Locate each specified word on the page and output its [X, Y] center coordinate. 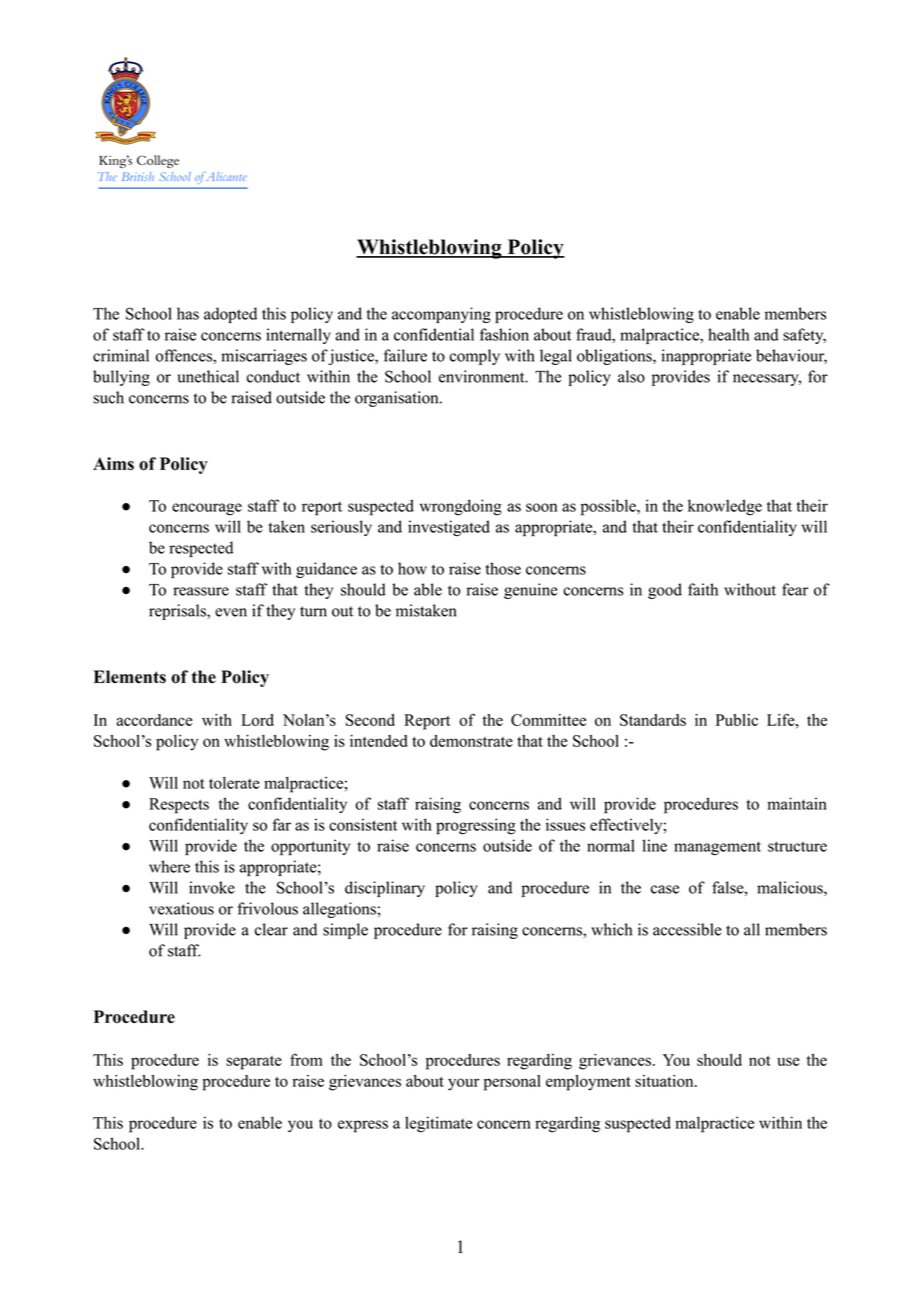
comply [475, 357]
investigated [449, 528]
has [188, 313]
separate [254, 1063]
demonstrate [471, 741]
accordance [154, 720]
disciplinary [385, 889]
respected [201, 549]
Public [737, 720]
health [728, 334]
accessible [687, 929]
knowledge [725, 507]
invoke [212, 887]
